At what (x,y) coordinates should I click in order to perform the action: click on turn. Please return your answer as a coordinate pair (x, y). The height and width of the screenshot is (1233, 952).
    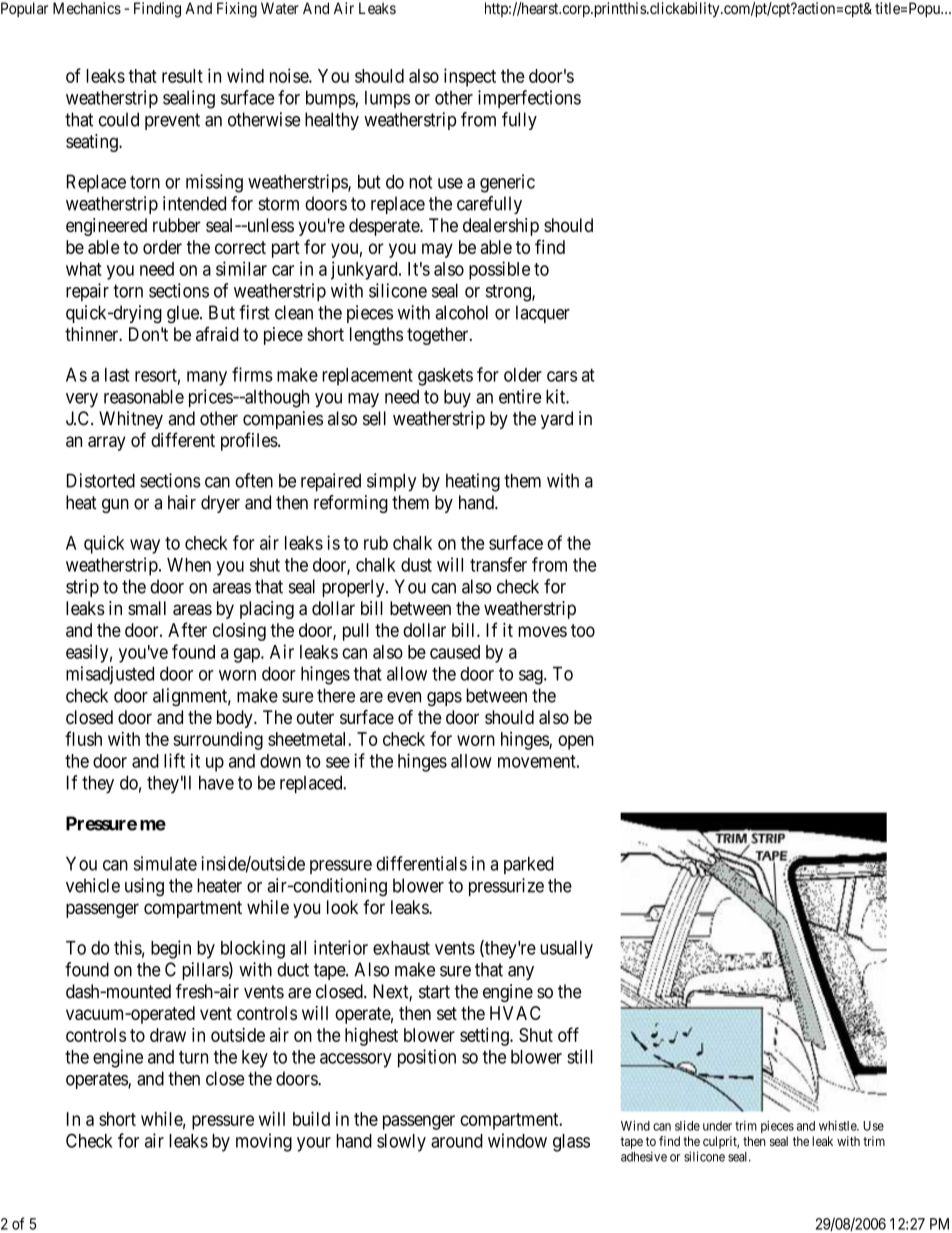
    Looking at the image, I should click on (193, 1057).
